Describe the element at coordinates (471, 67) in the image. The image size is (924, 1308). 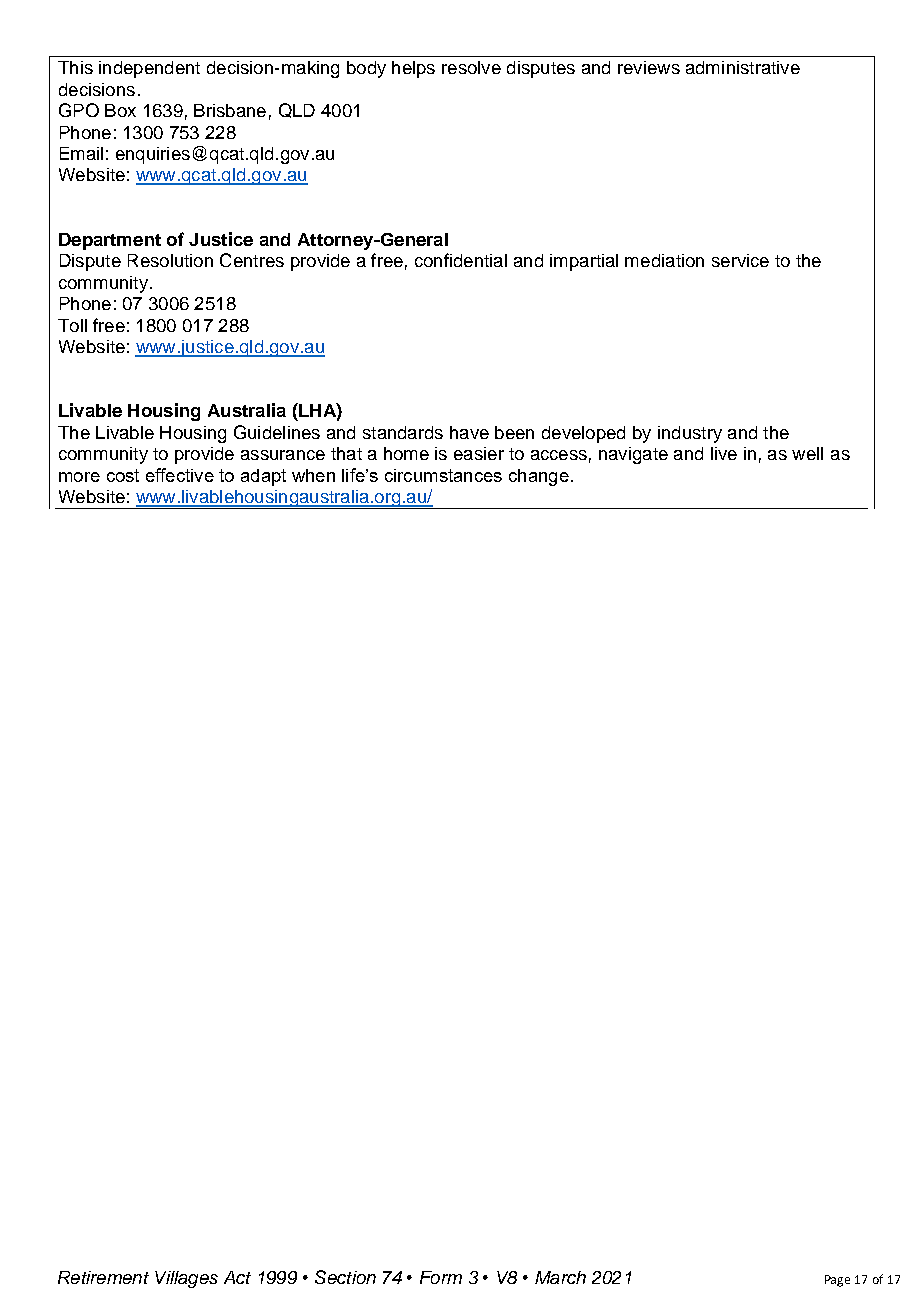
I see `resolve` at that location.
